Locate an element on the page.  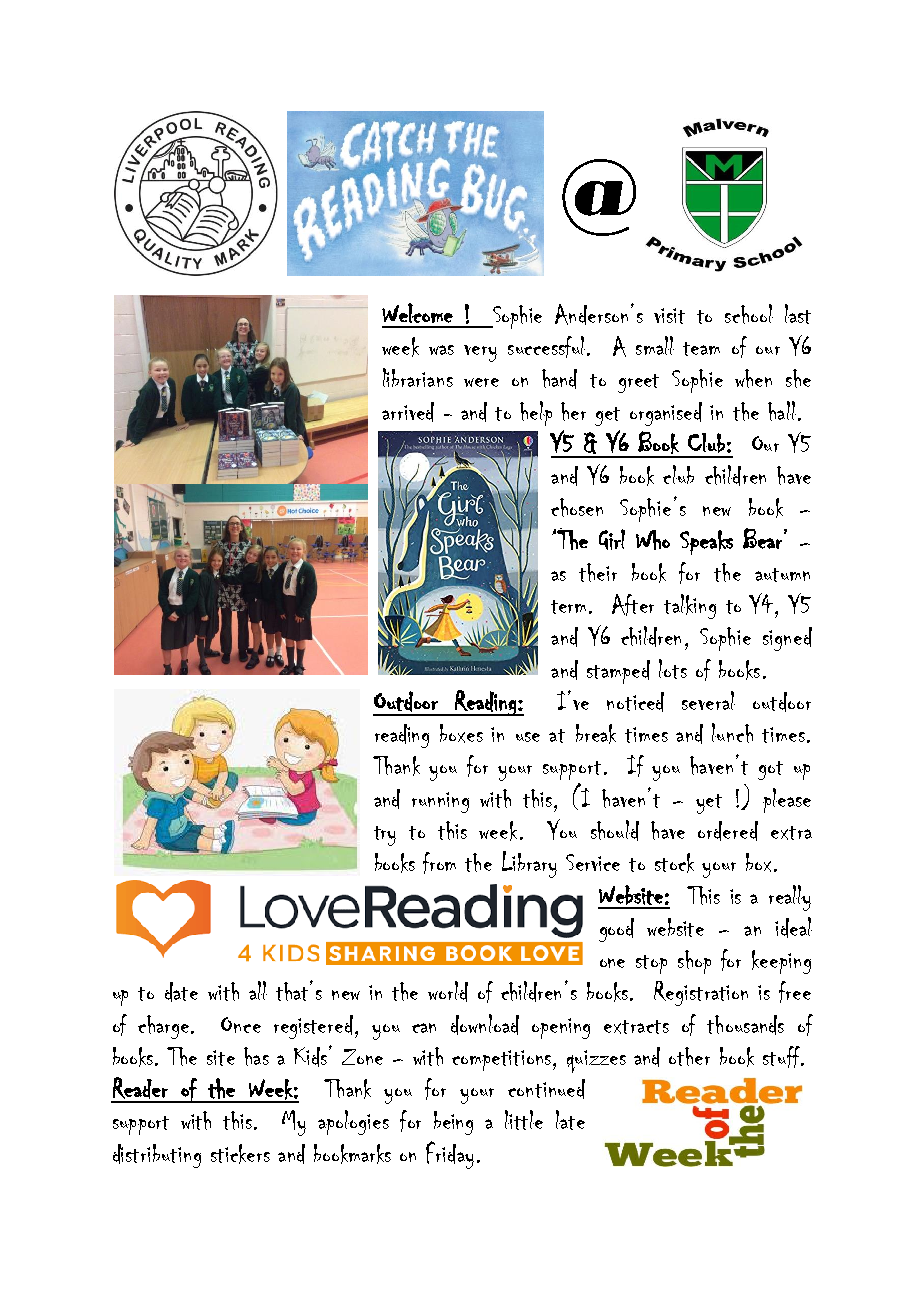
very is located at coordinates (480, 353).
